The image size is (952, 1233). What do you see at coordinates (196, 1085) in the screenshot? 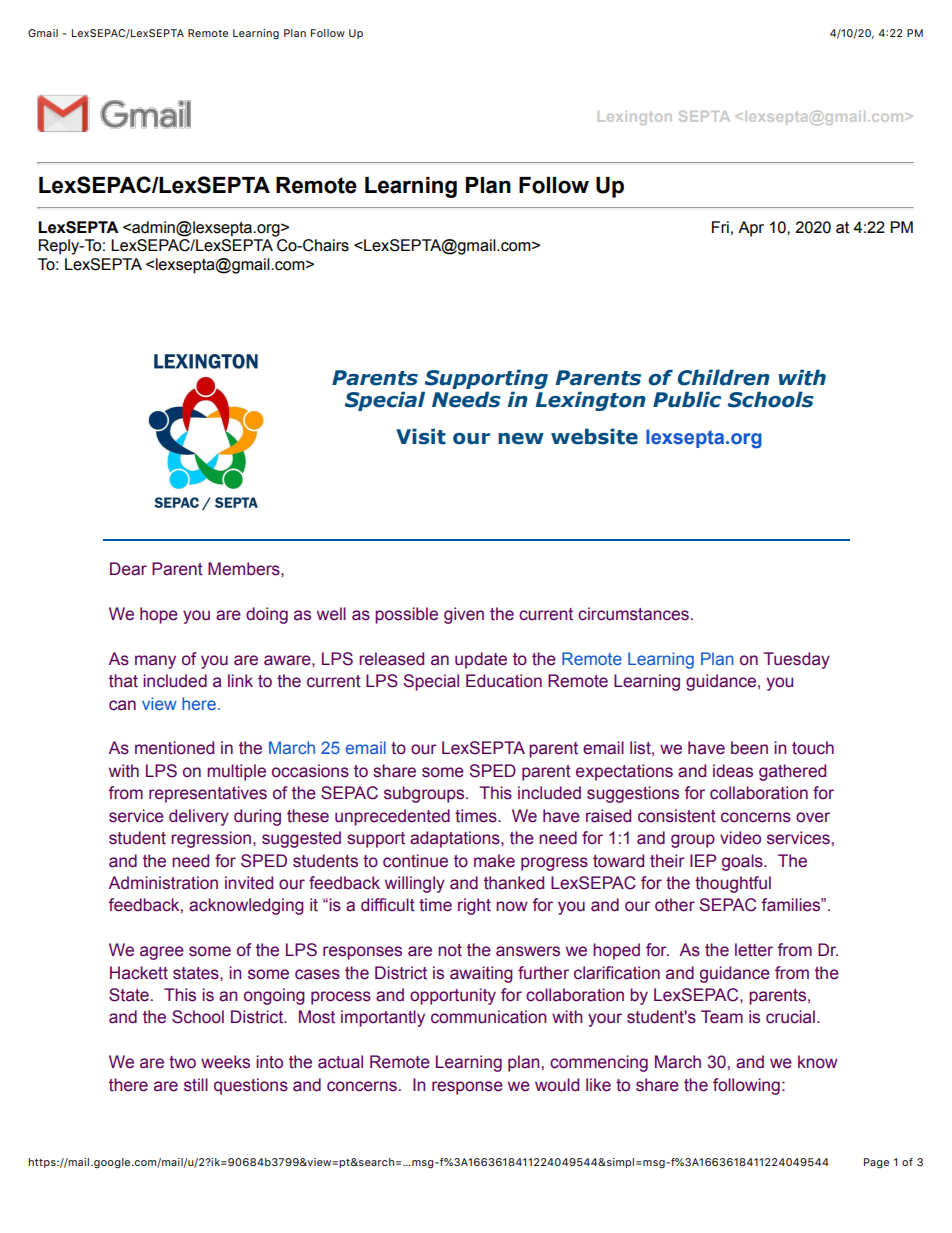
I see `still` at bounding box center [196, 1085].
